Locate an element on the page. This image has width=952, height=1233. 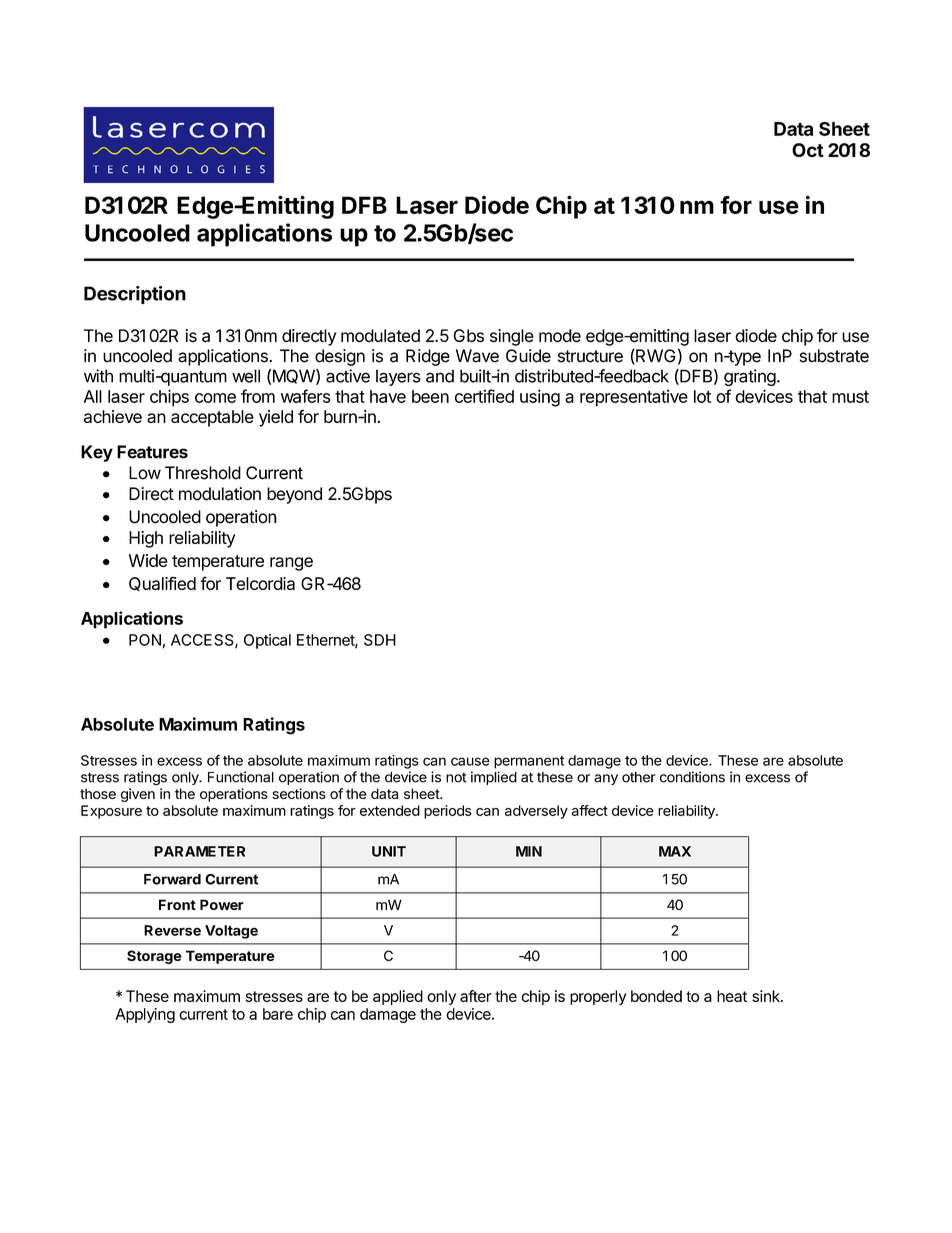
Description is located at coordinates (135, 295).
